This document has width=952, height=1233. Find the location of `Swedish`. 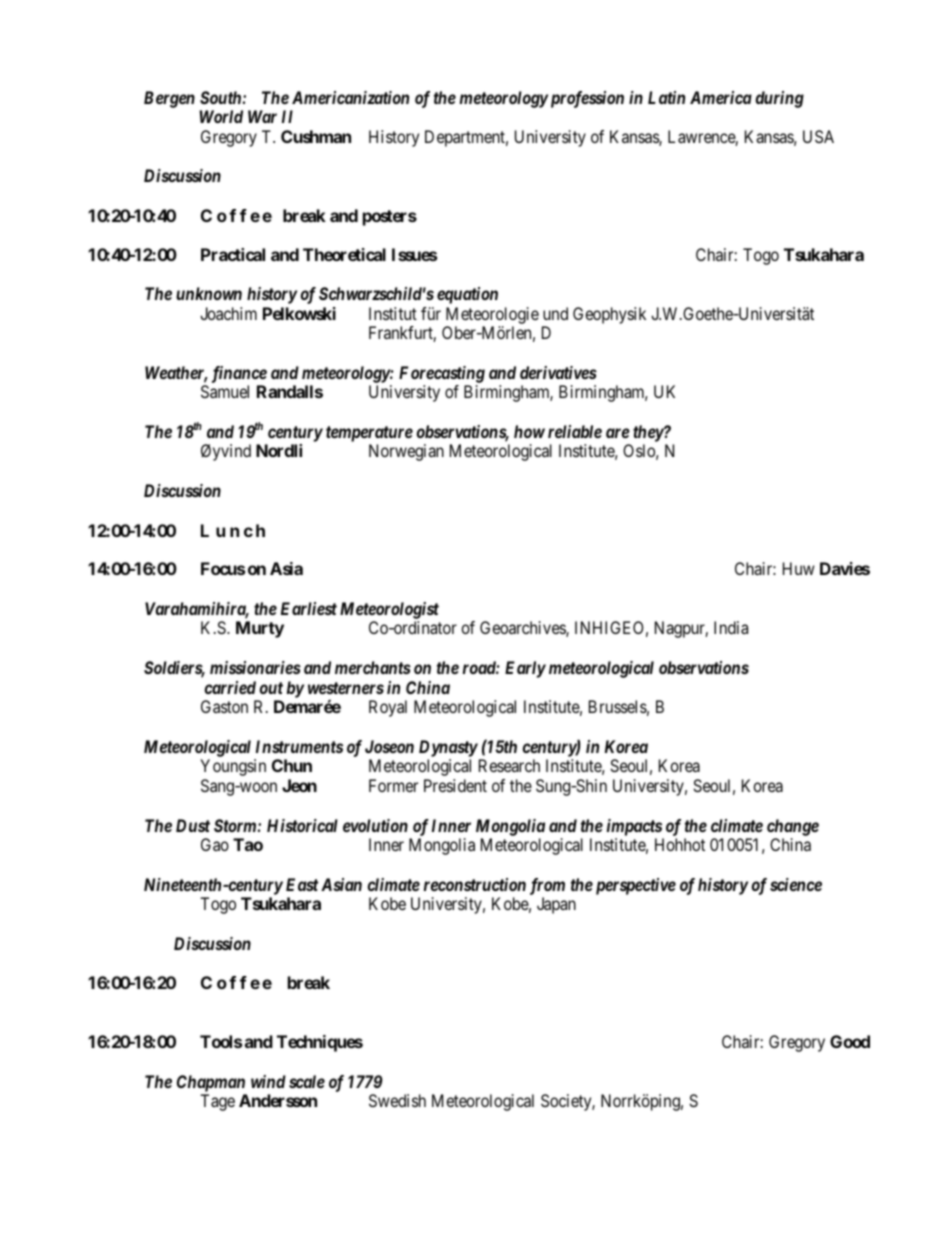

Swedish is located at coordinates (397, 1100).
